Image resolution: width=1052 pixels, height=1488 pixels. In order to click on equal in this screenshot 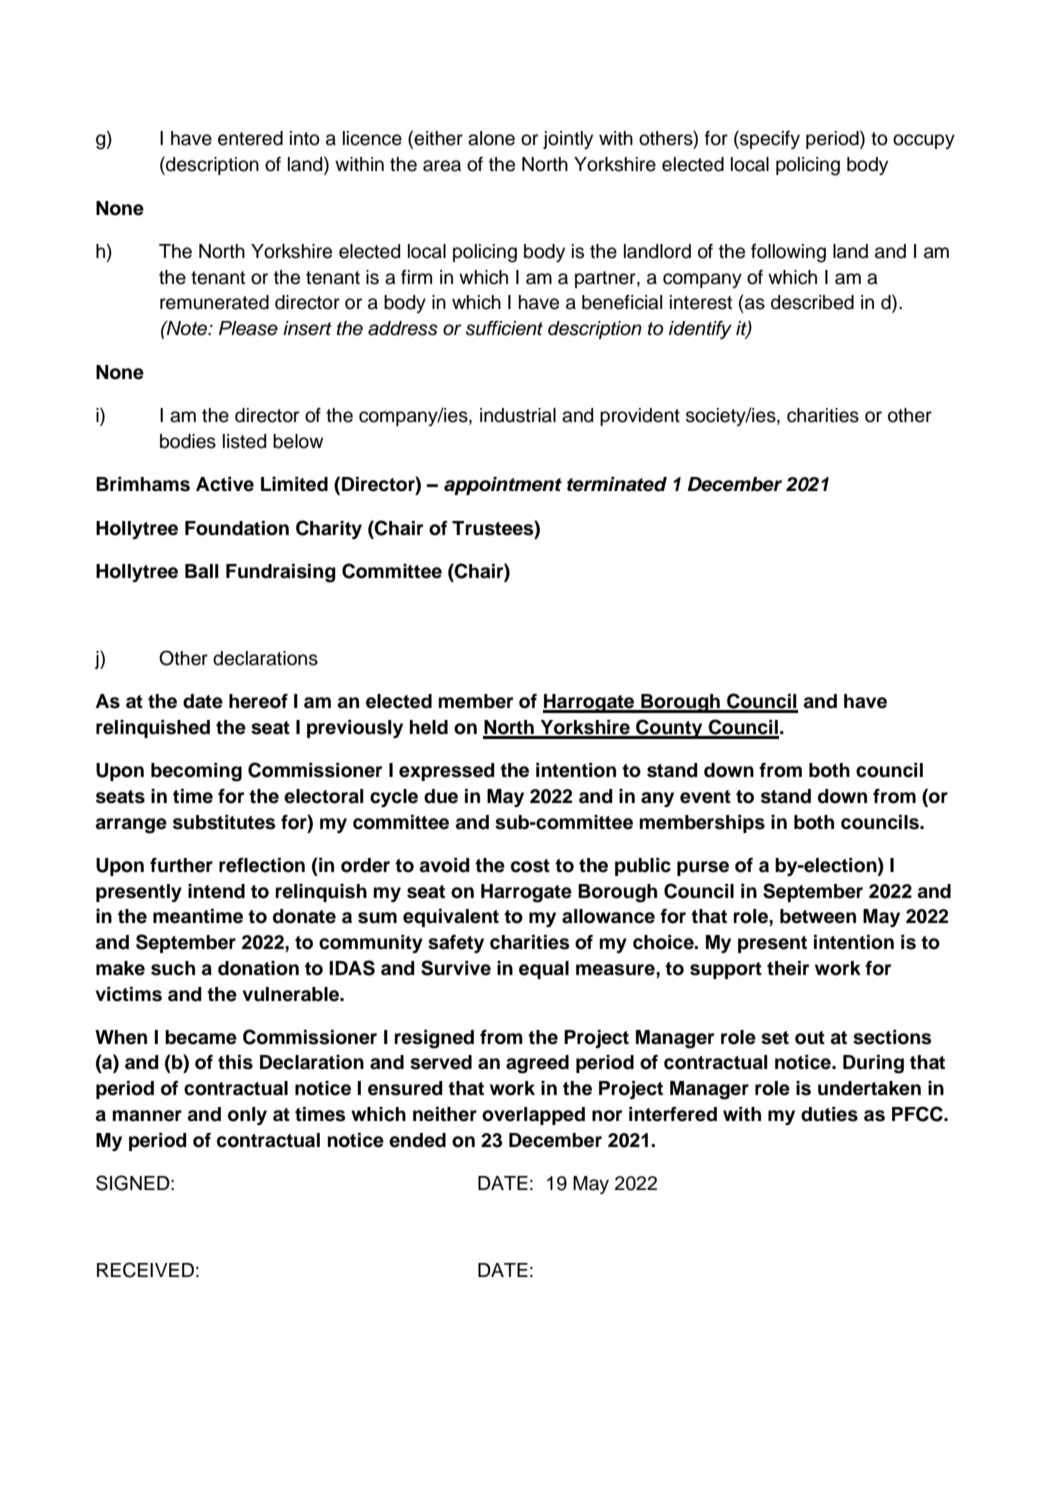, I will do `click(544, 970)`.
